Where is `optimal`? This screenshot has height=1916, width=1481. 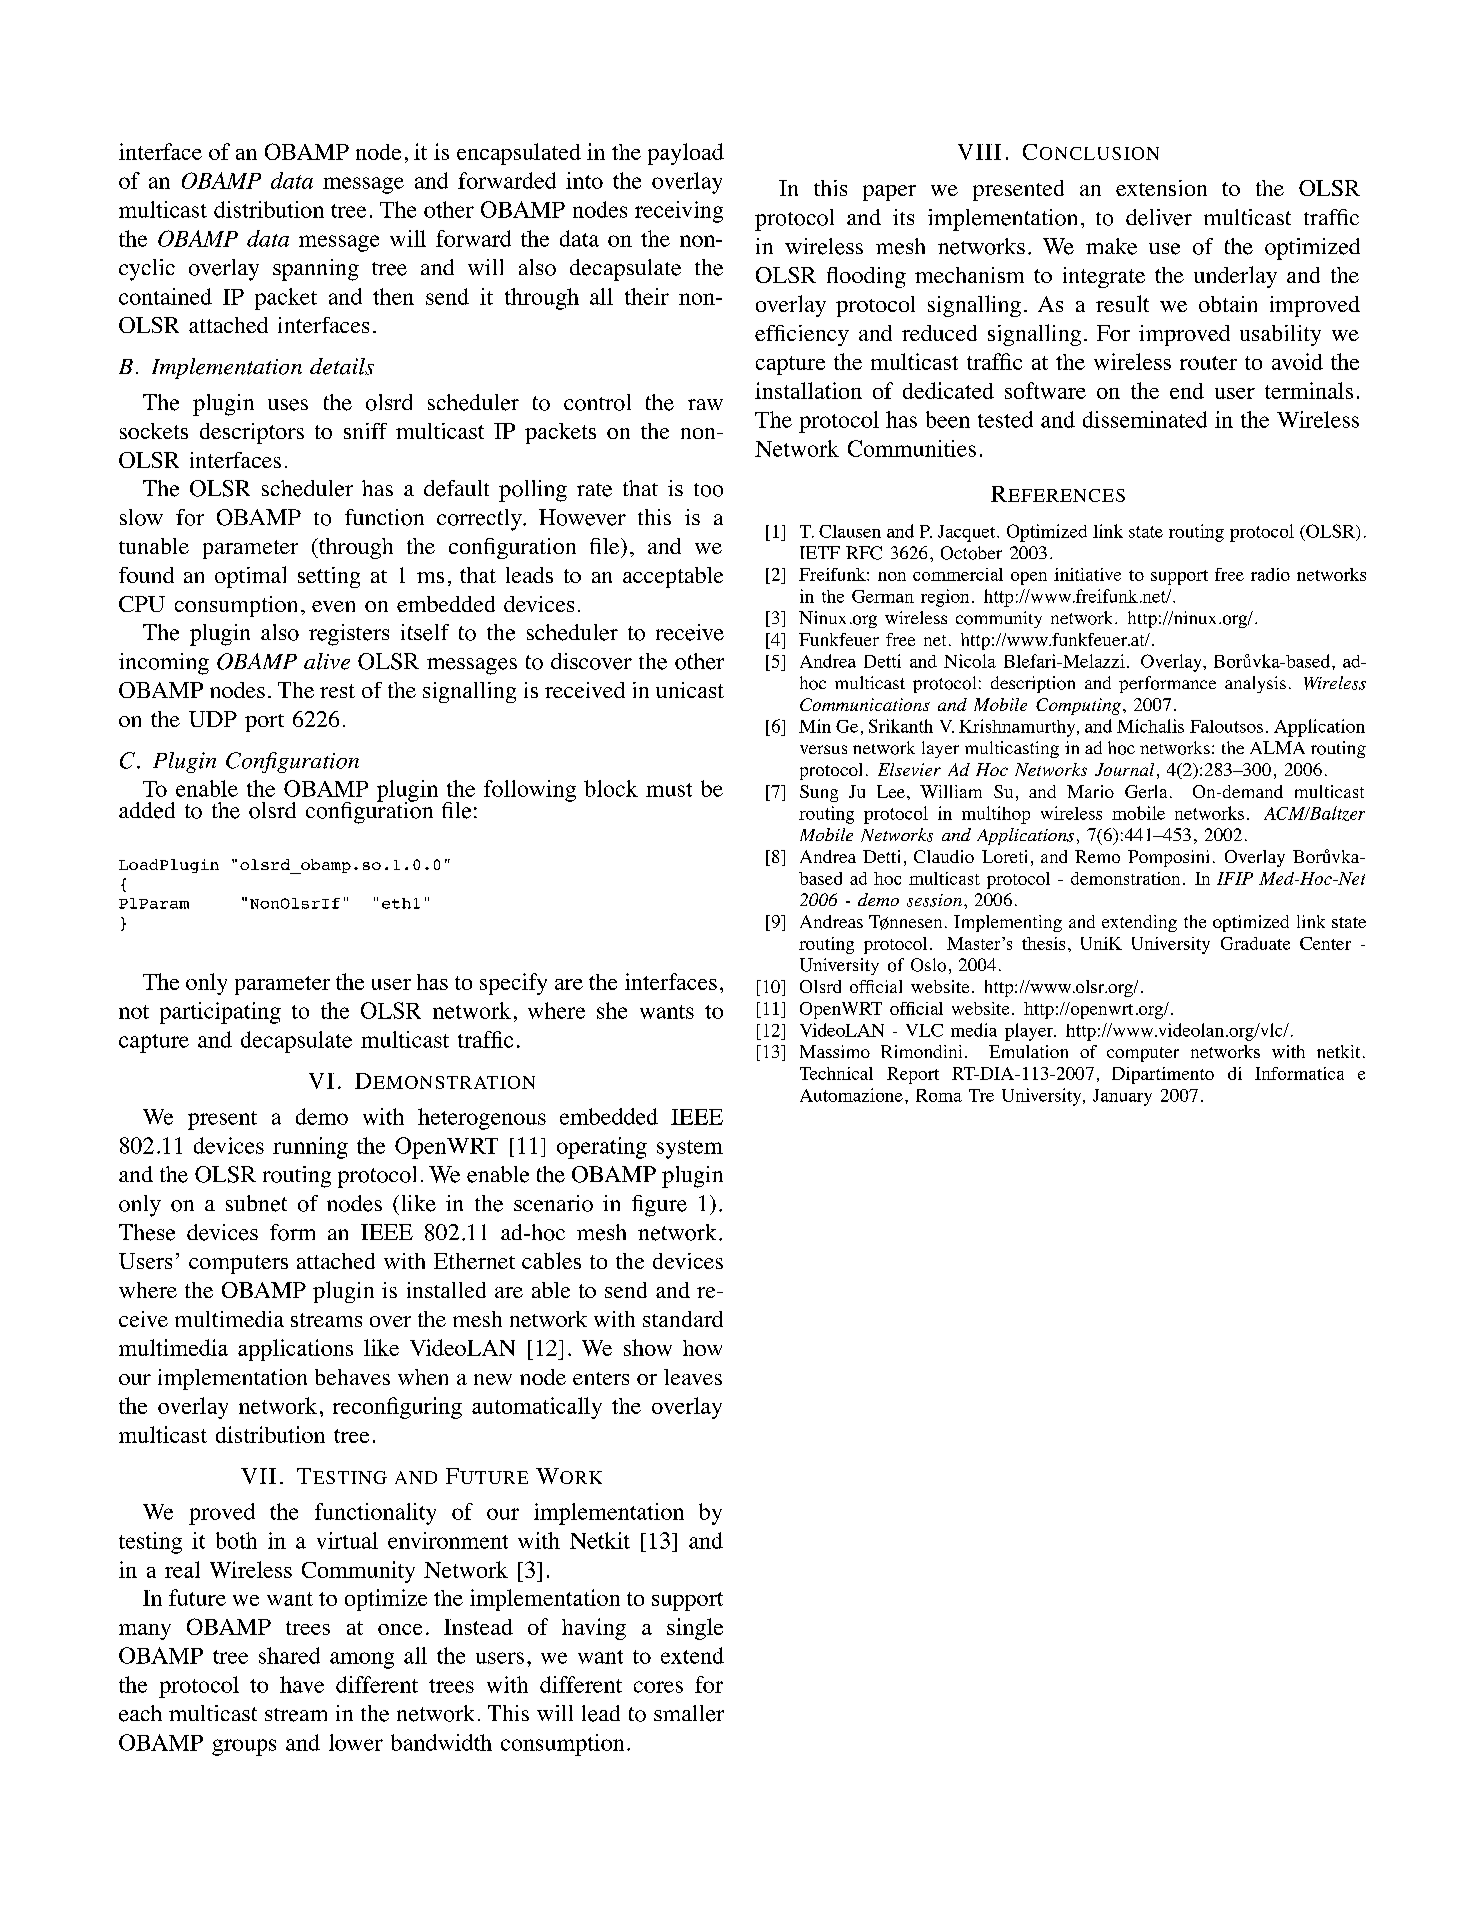
optimal is located at coordinates (250, 577).
